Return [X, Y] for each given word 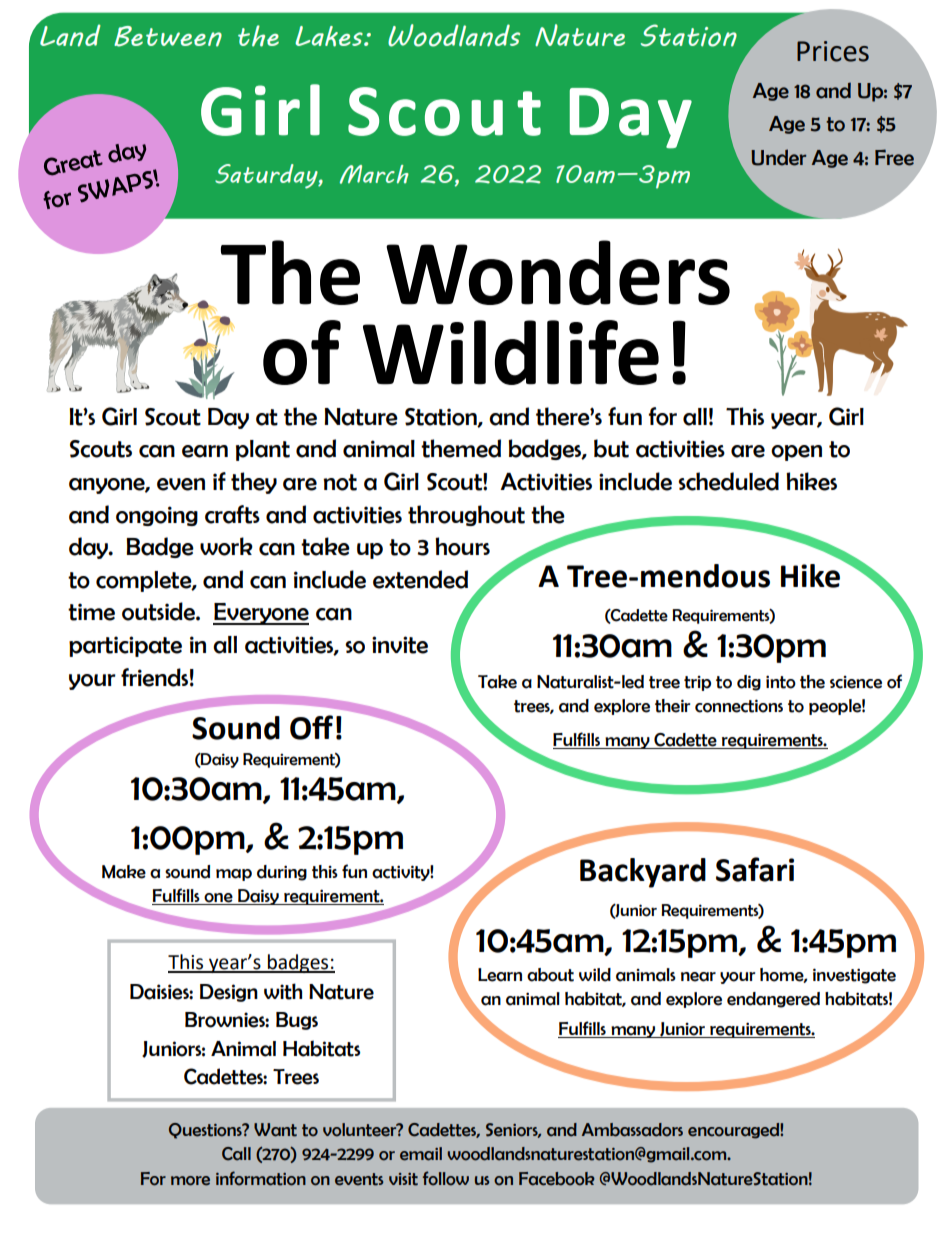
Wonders [558, 272]
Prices [833, 51]
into [781, 682]
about [550, 975]
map [234, 875]
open [796, 453]
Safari [755, 869]
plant [263, 450]
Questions [206, 1131]
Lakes [330, 36]
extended [420, 579]
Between [168, 36]
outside [159, 611]
